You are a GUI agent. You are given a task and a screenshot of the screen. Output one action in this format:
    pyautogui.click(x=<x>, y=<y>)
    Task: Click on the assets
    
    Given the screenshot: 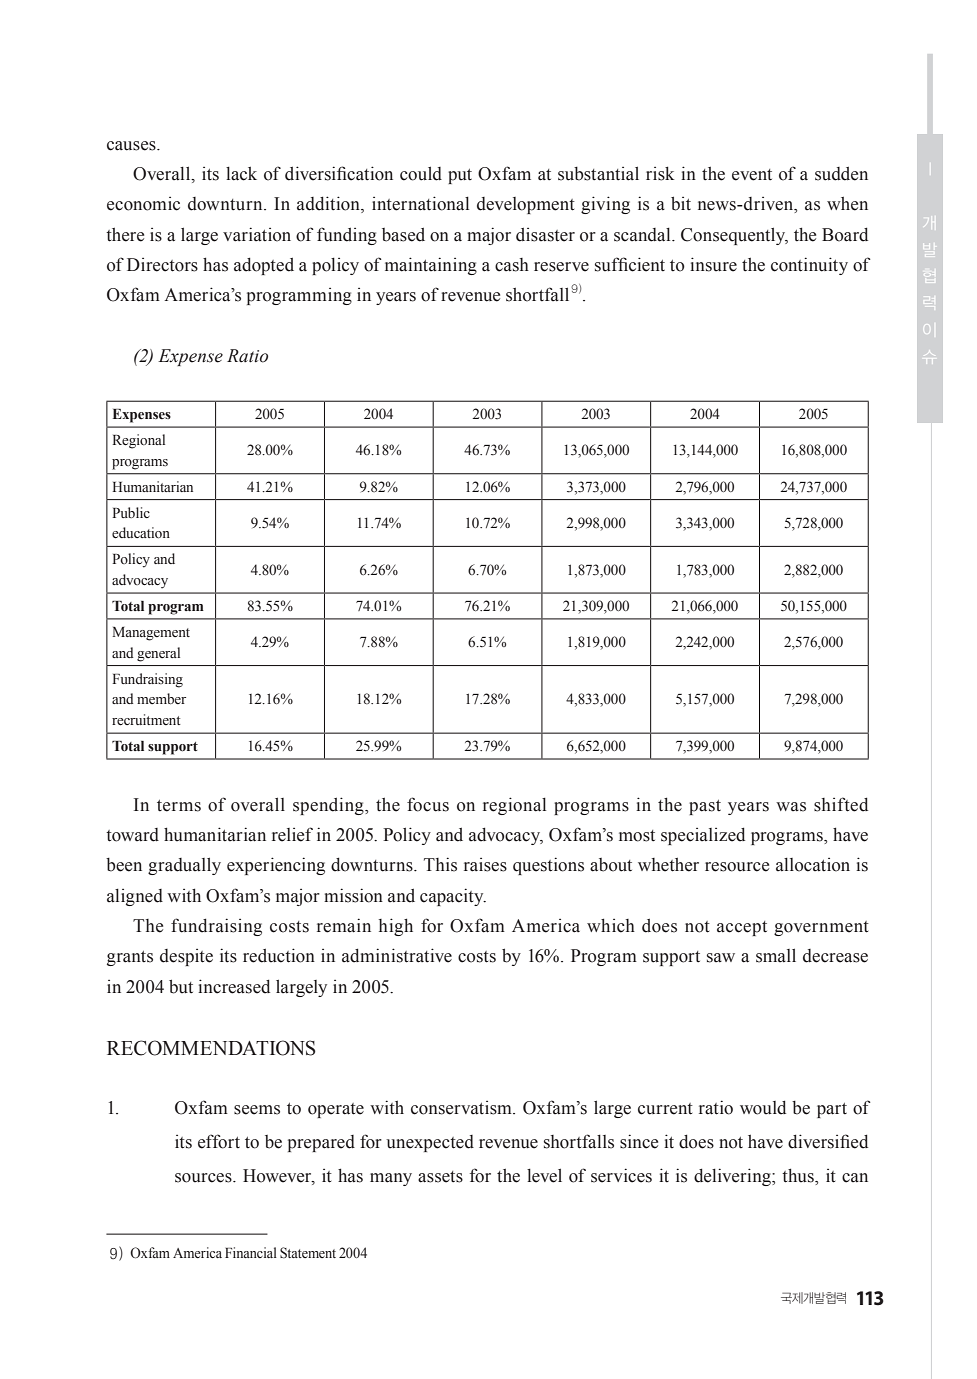 What is the action you would take?
    pyautogui.click(x=440, y=1177)
